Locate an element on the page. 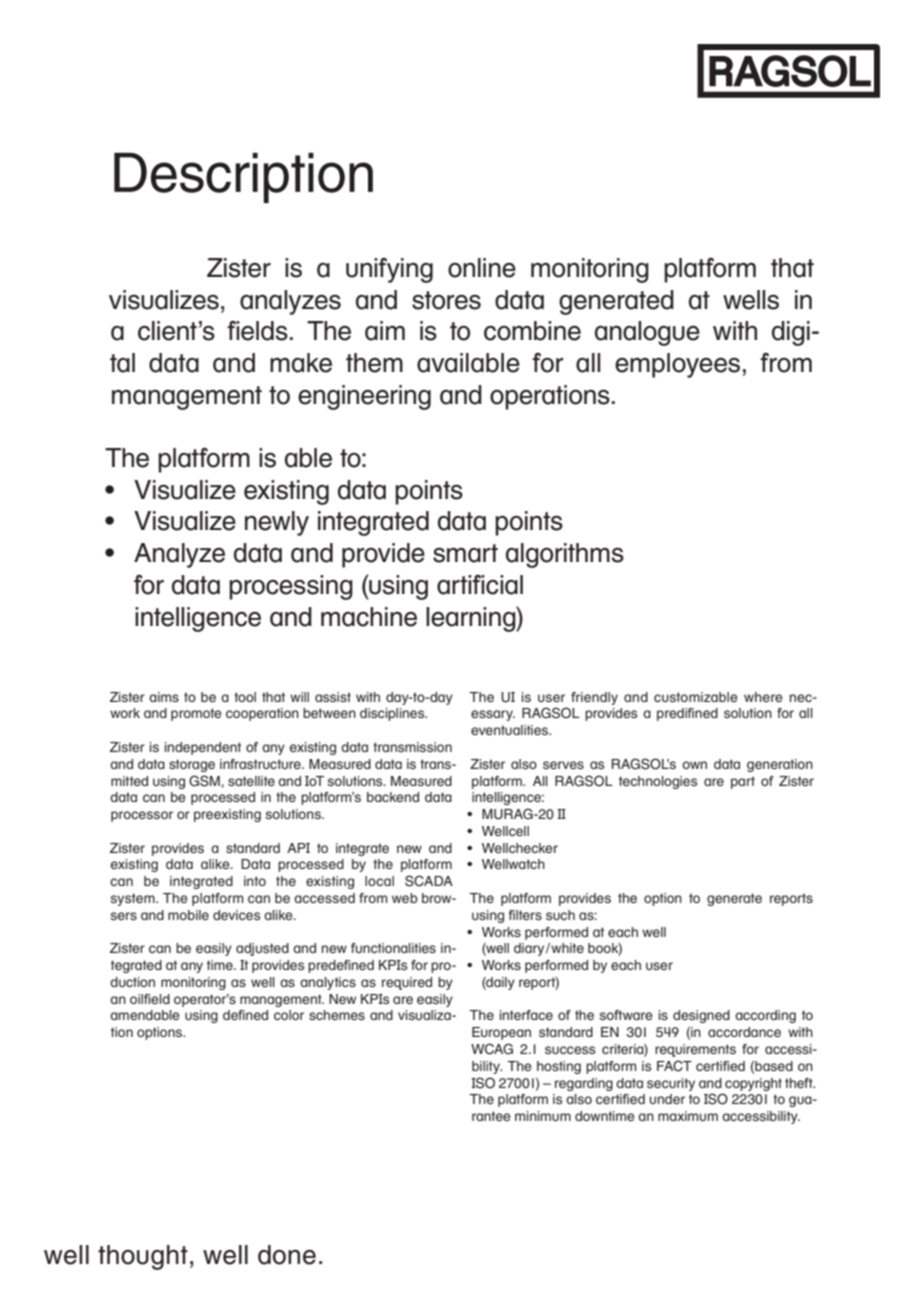  analogue is located at coordinates (647, 333).
